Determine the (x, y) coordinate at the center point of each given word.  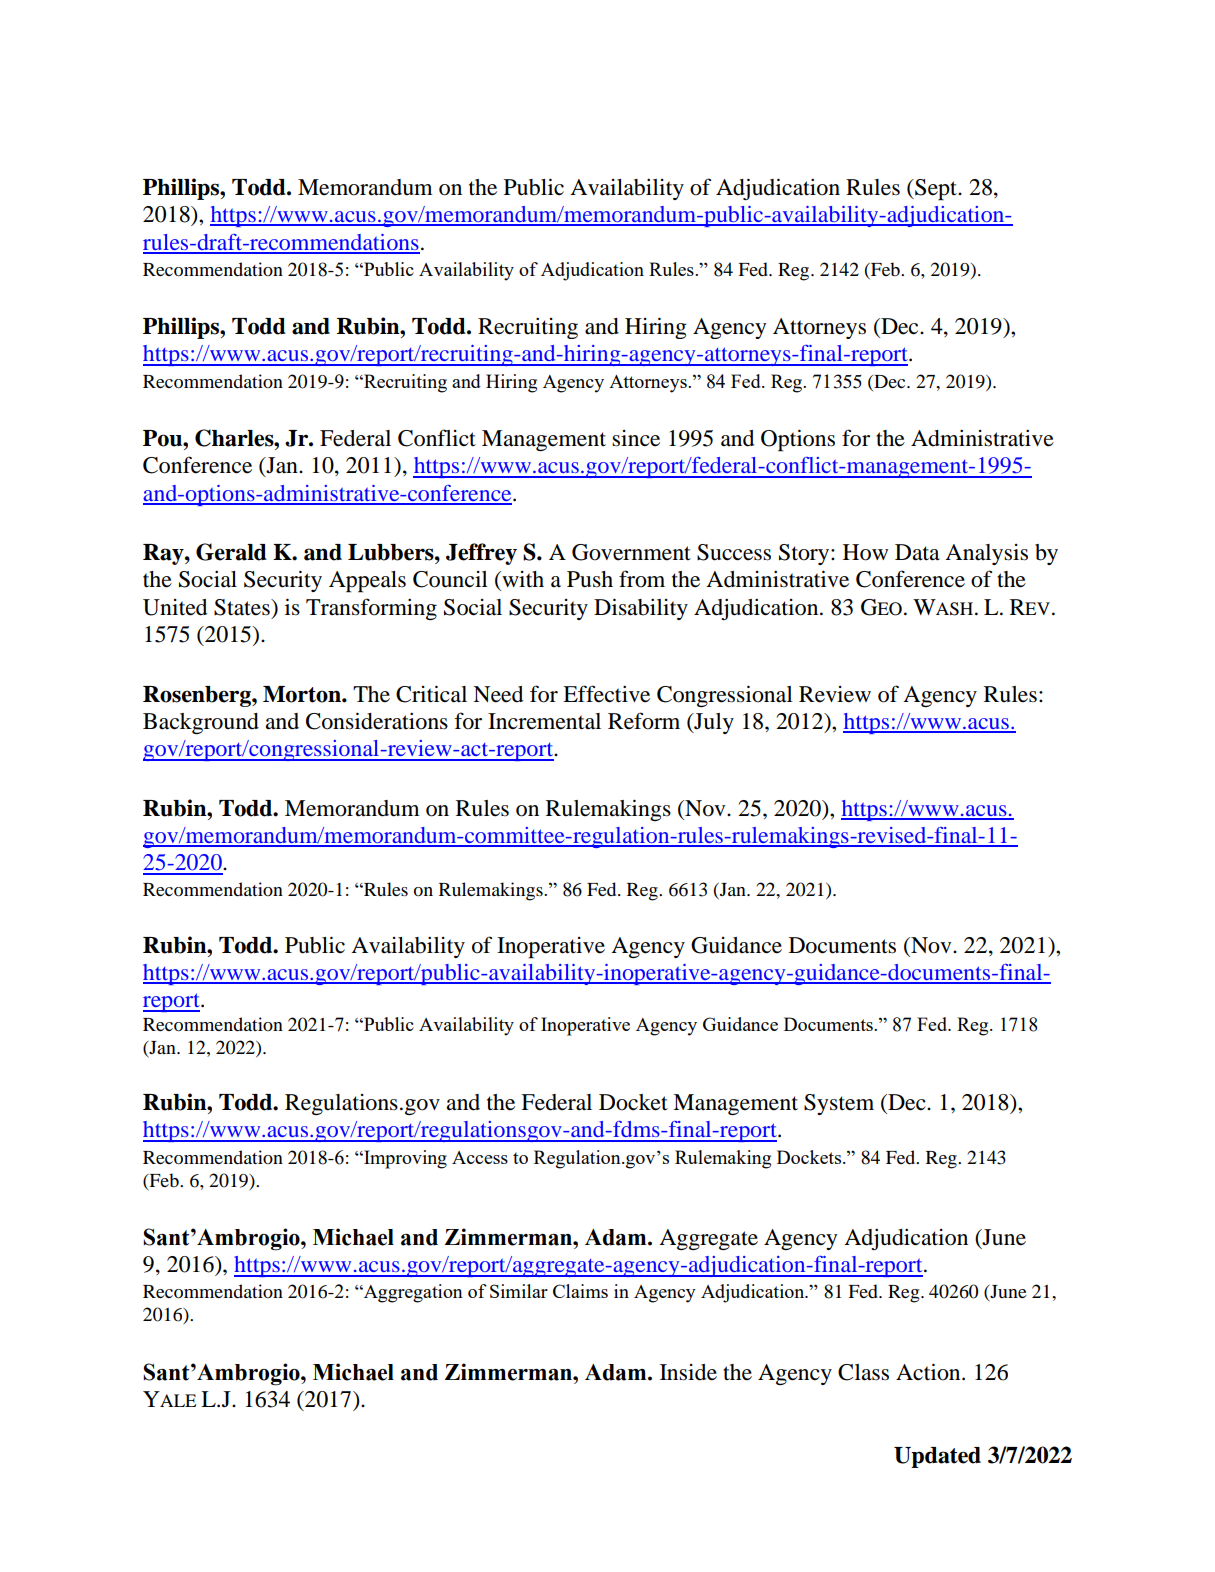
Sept (936, 190)
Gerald (231, 552)
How (865, 552)
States (243, 607)
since (636, 438)
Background (201, 723)
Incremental (544, 721)
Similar (519, 1291)
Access (480, 1157)
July (713, 723)
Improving (404, 1159)
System (839, 1104)
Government (631, 552)
